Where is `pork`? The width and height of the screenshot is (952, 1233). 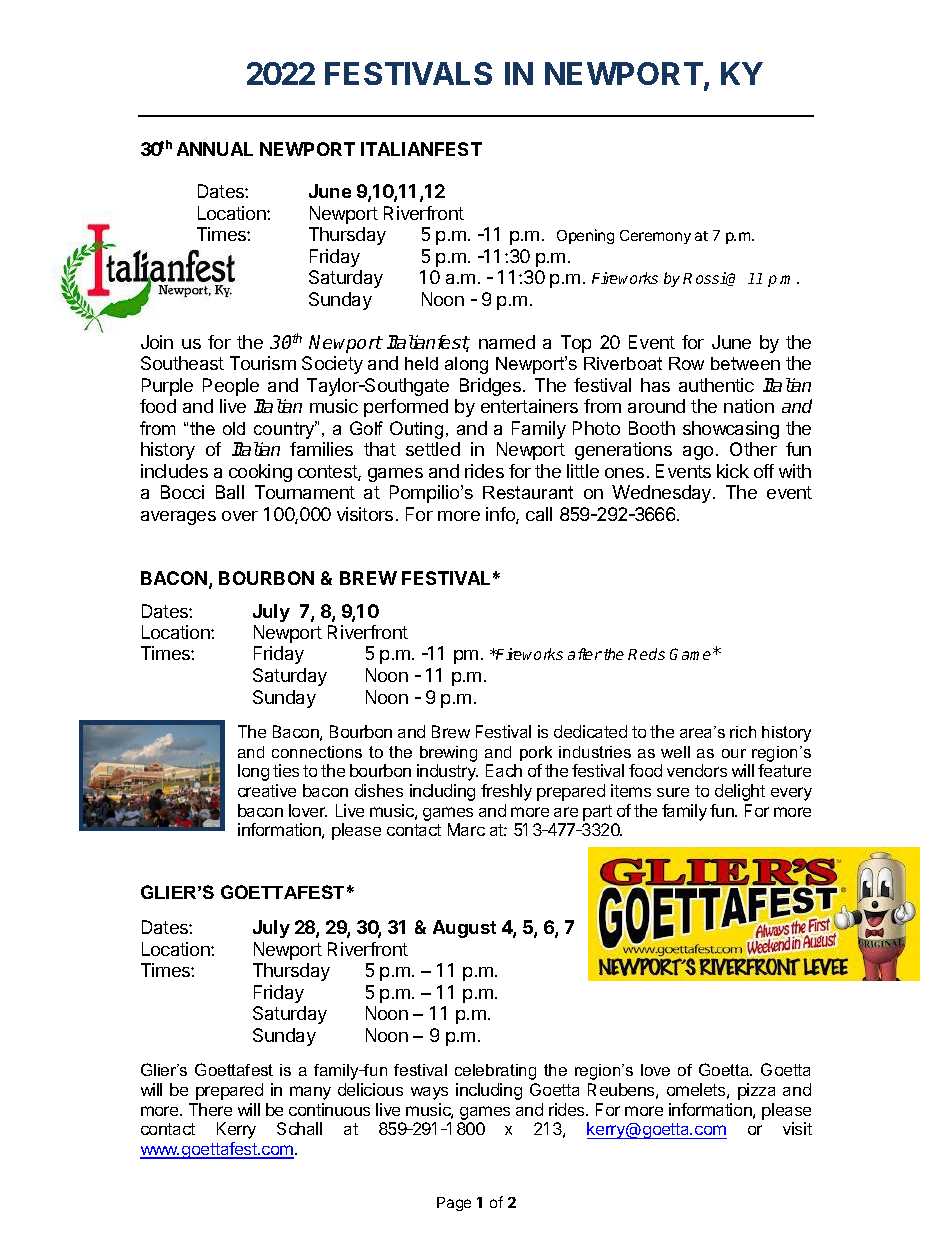
pork is located at coordinates (536, 753).
